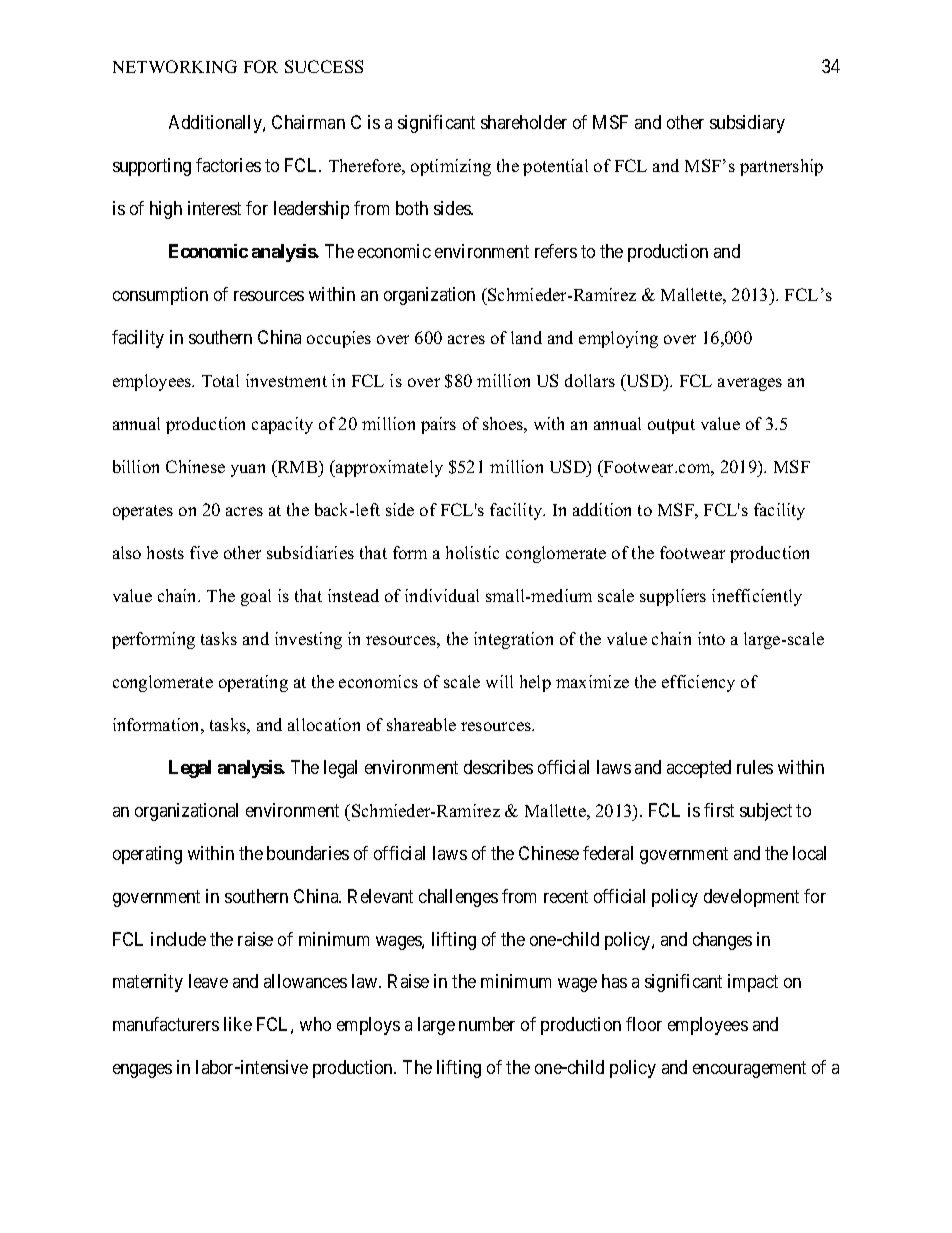 The image size is (952, 1233). Describe the element at coordinates (204, 552) in the screenshot. I see `five` at that location.
